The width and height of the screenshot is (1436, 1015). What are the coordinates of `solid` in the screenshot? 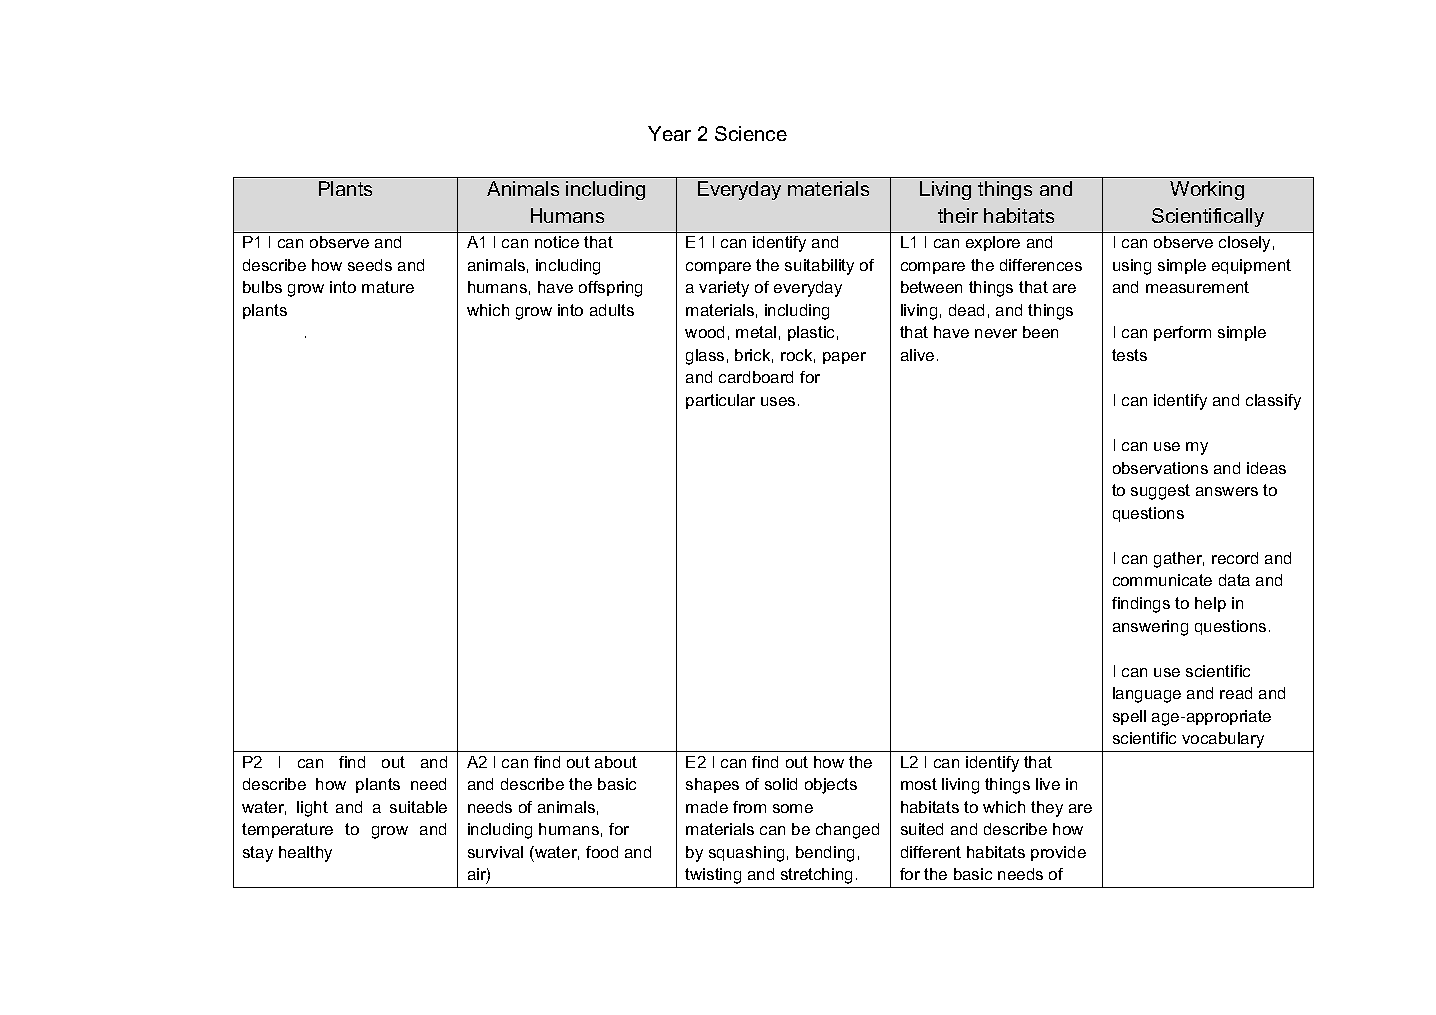 It's located at (781, 784).
